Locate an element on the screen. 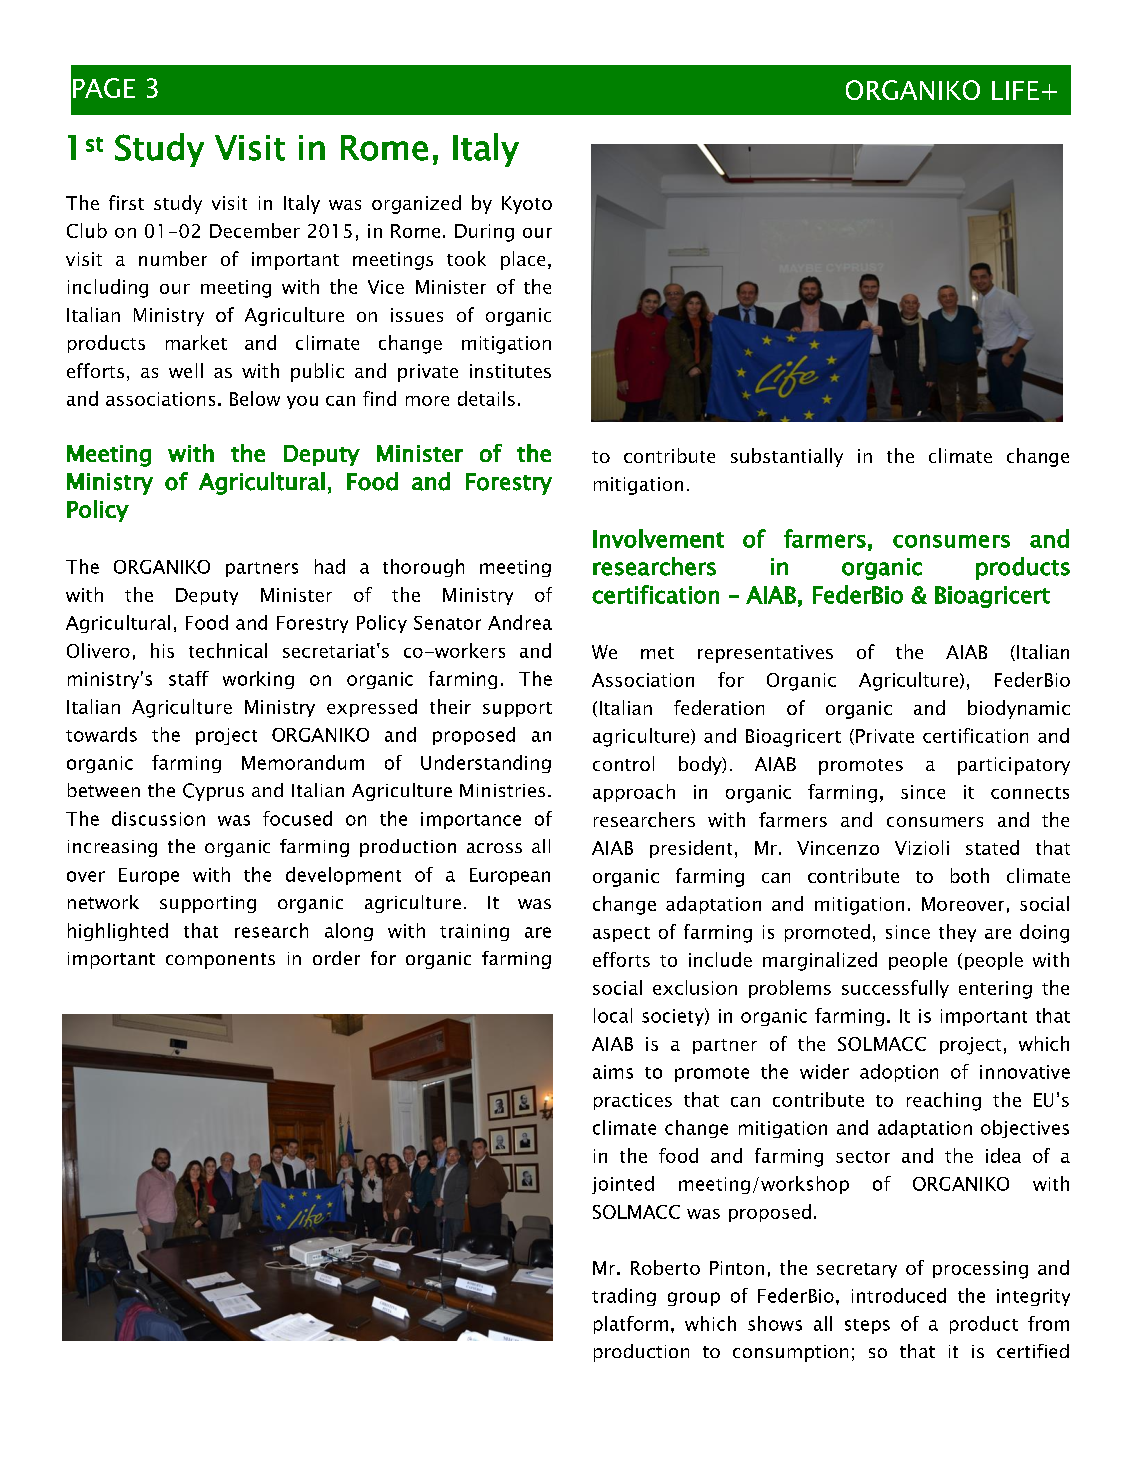  PAGE is located at coordinates (104, 88).
